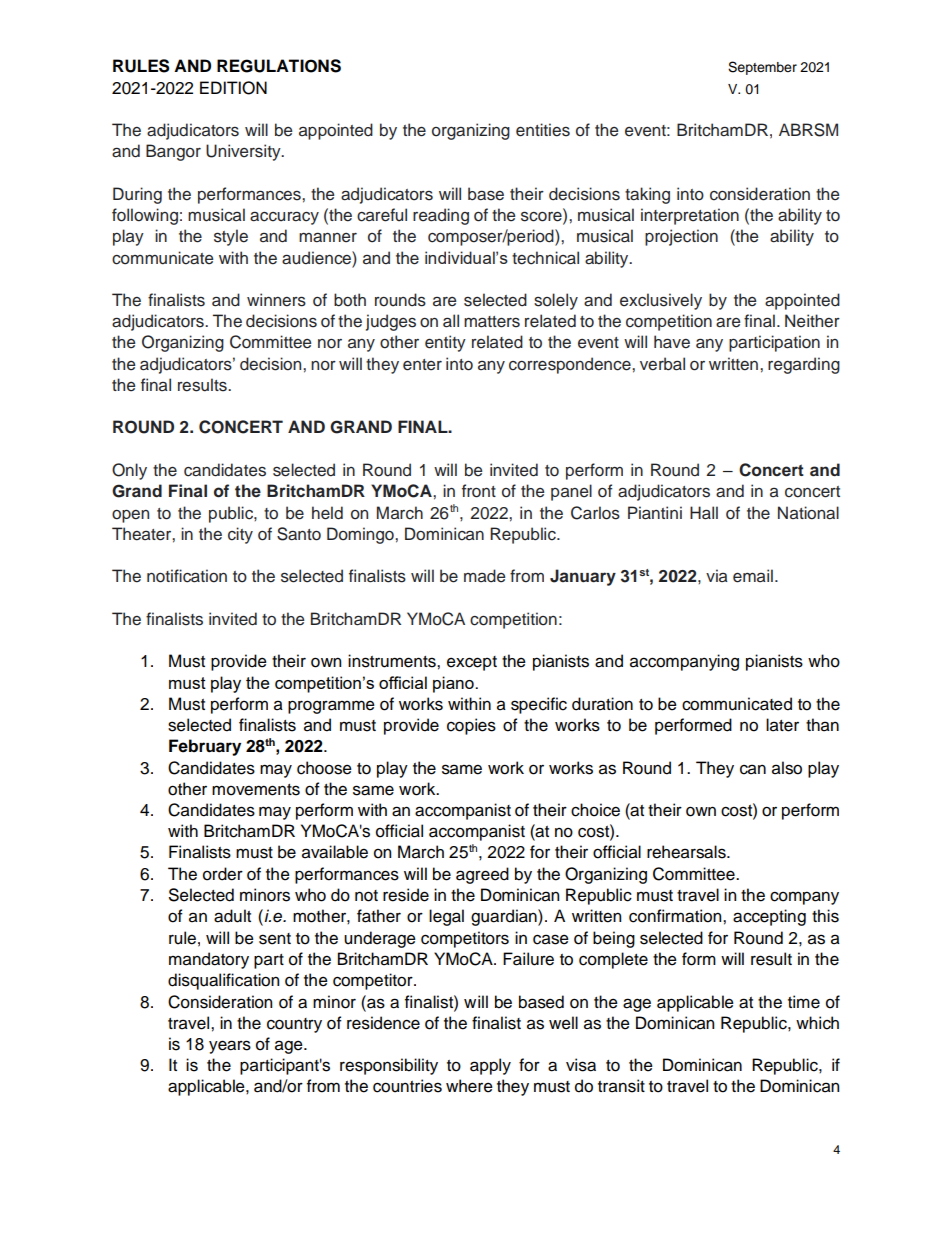  What do you see at coordinates (672, 342) in the image?
I see `have` at bounding box center [672, 342].
